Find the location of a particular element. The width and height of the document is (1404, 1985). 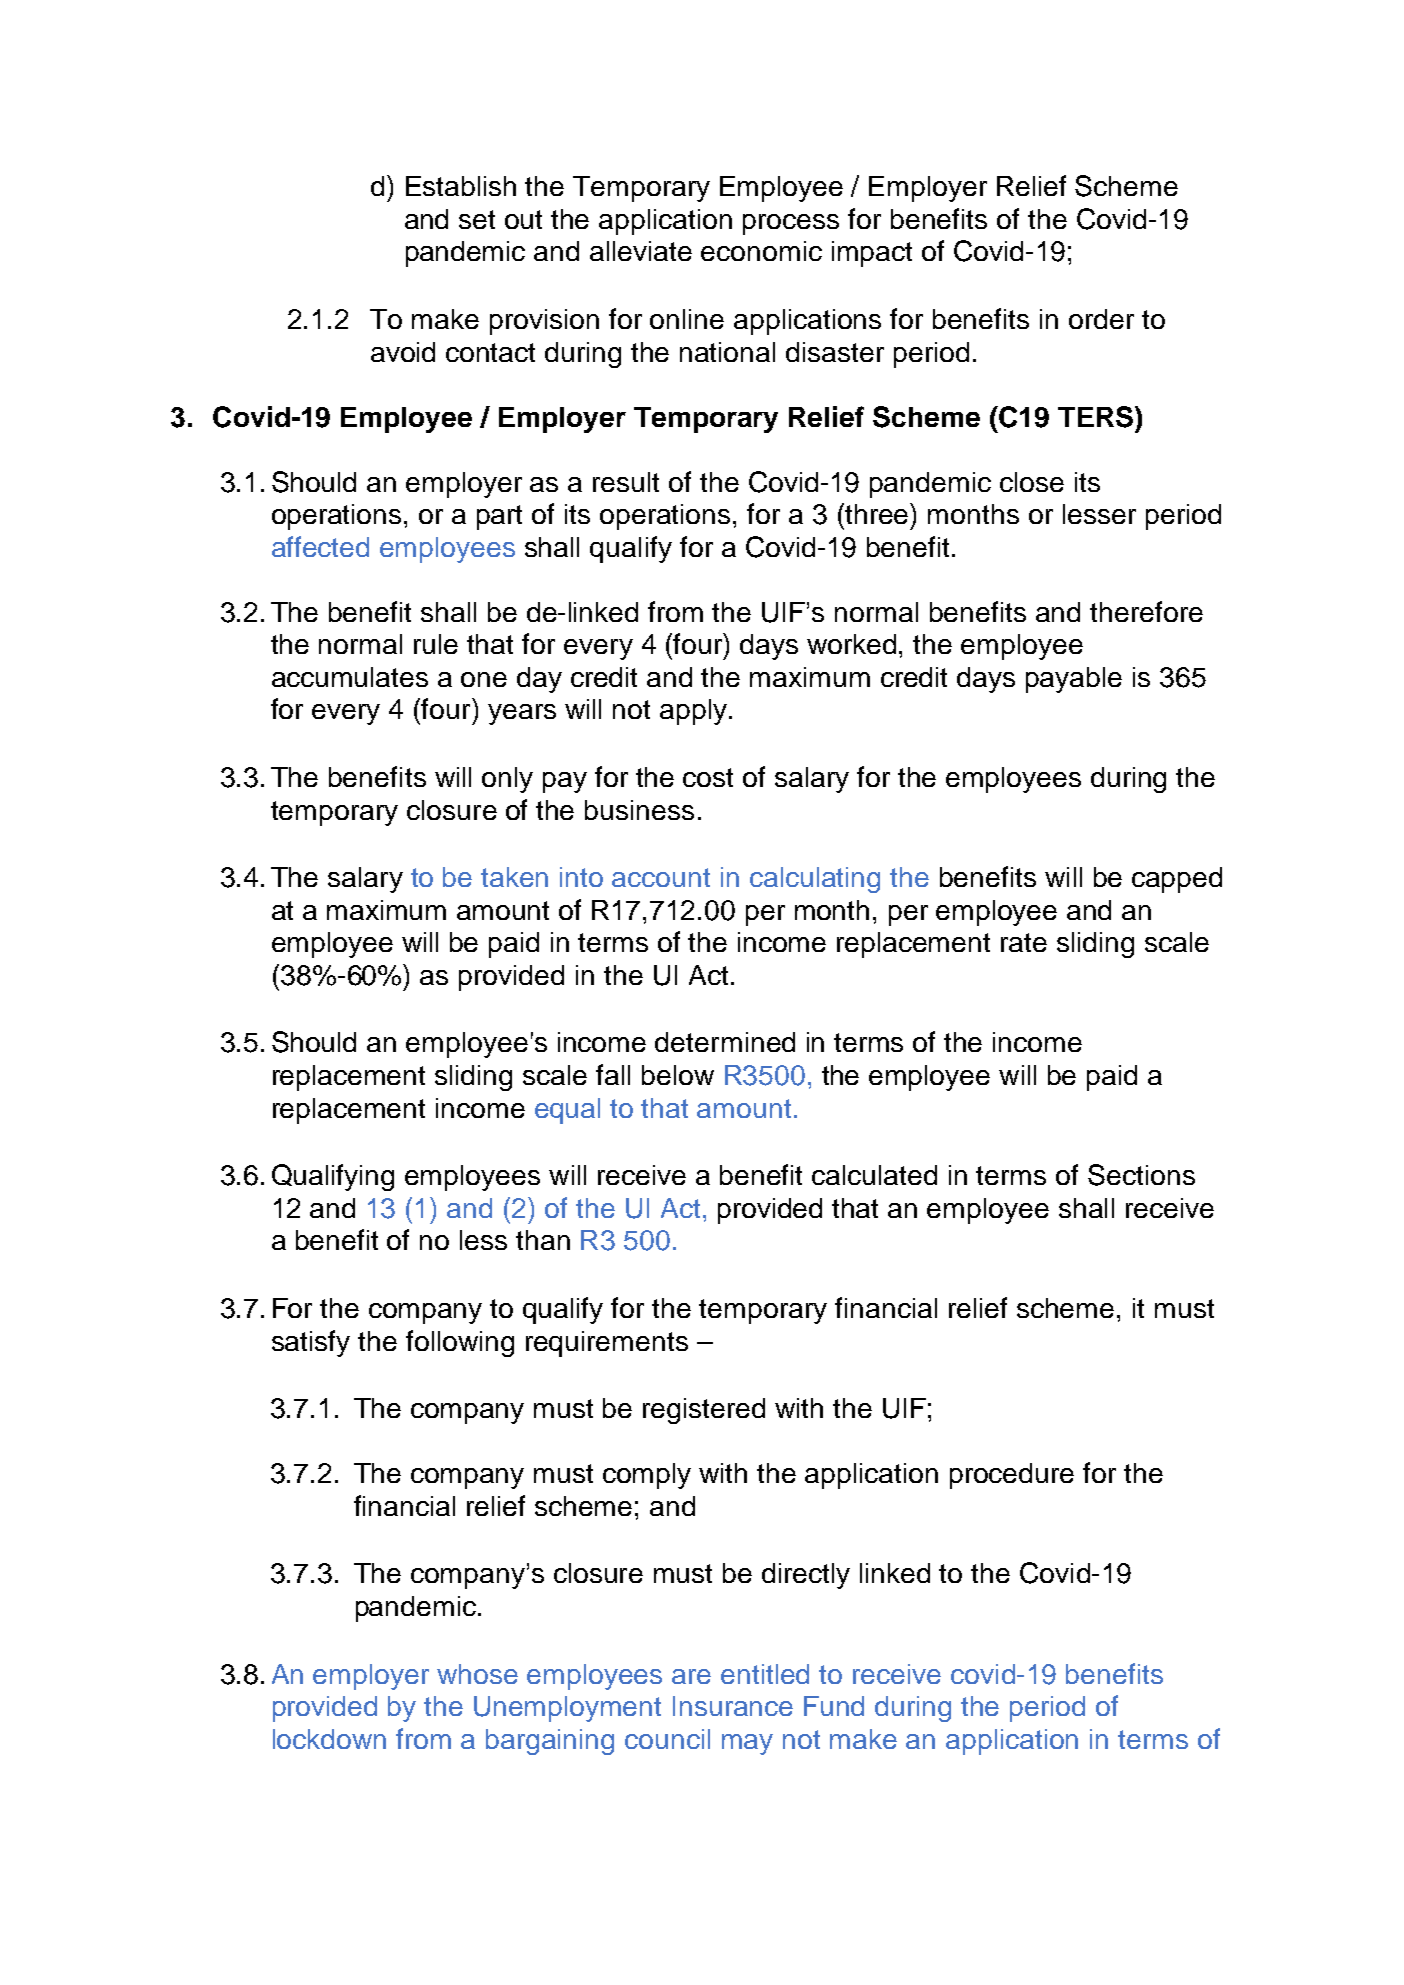

Fund is located at coordinates (834, 1706).
